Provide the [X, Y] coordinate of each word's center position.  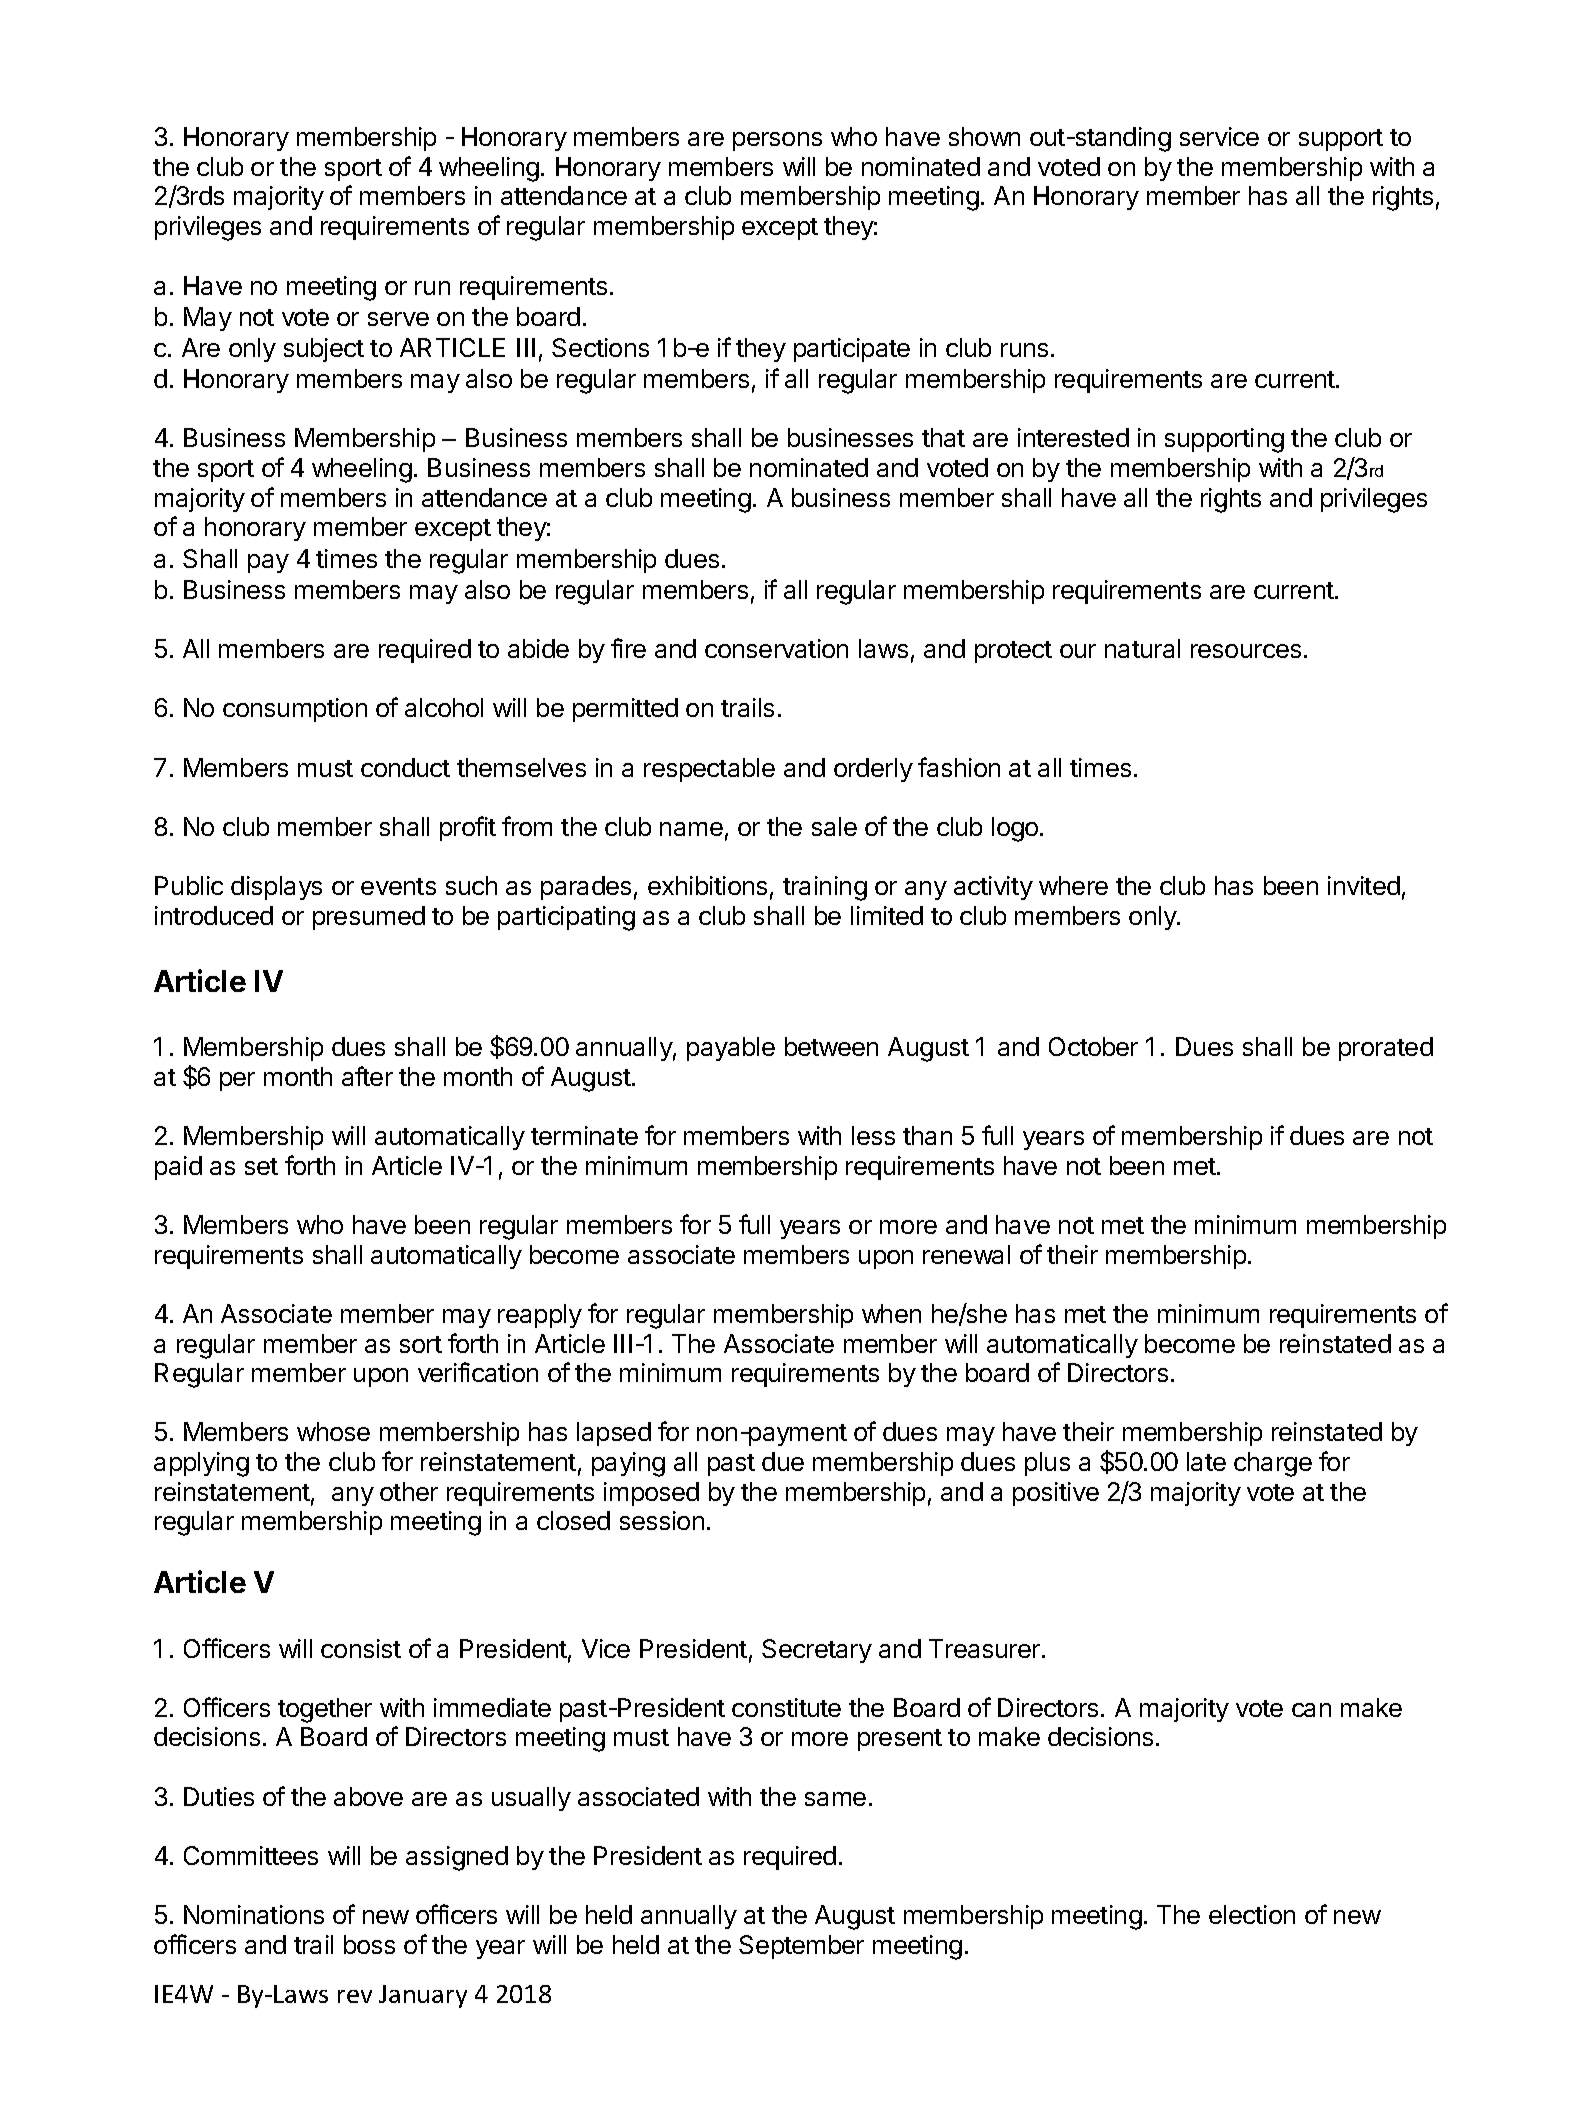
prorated [1386, 1049]
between [831, 1046]
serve [398, 319]
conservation [776, 648]
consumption [295, 710]
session [662, 1520]
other [409, 1491]
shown [984, 136]
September [801, 1947]
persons [777, 141]
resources [1246, 651]
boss [369, 1944]
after [367, 1076]
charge [1273, 1464]
